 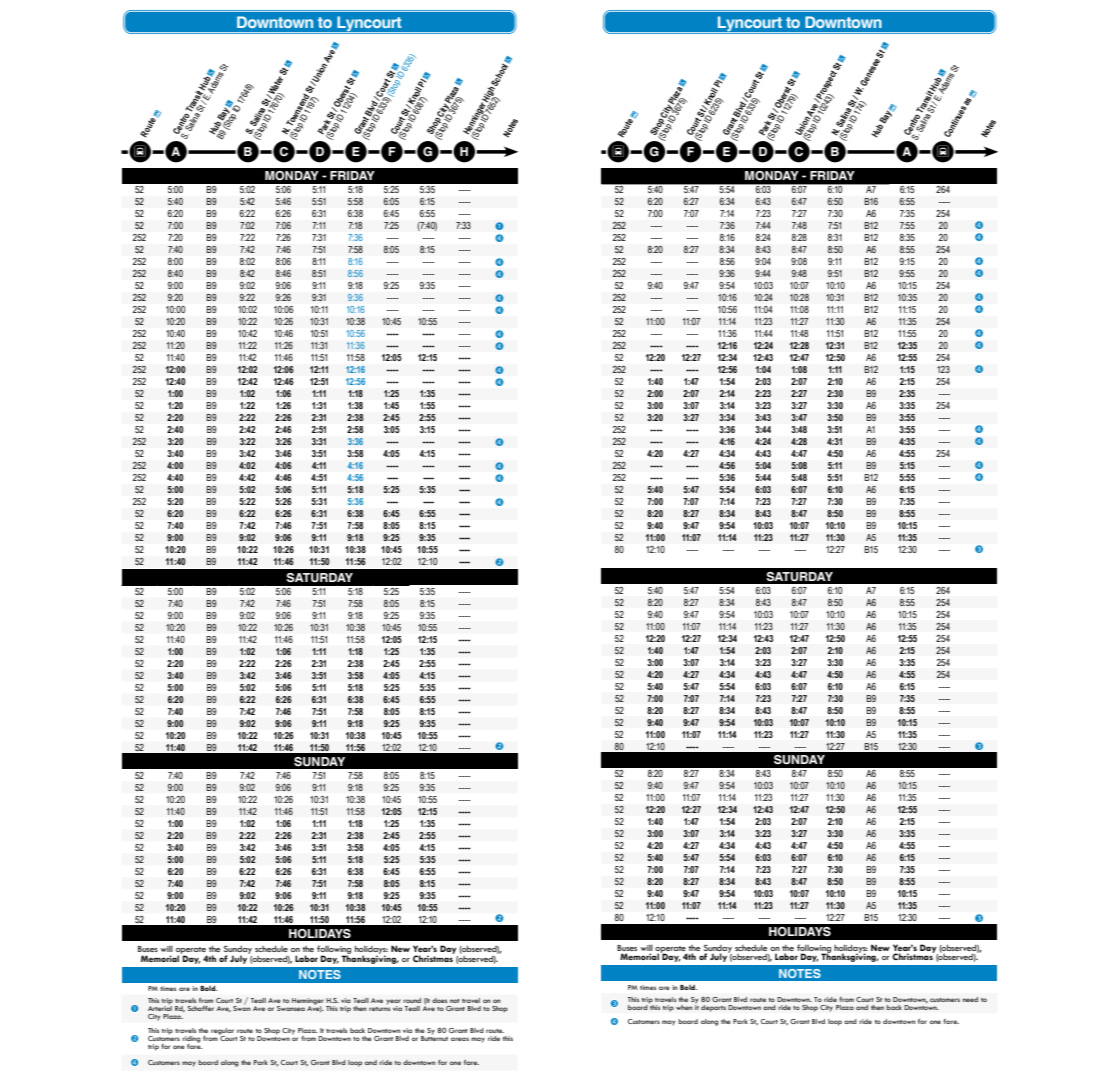 I want to click on Butternut, so click(x=434, y=1037).
